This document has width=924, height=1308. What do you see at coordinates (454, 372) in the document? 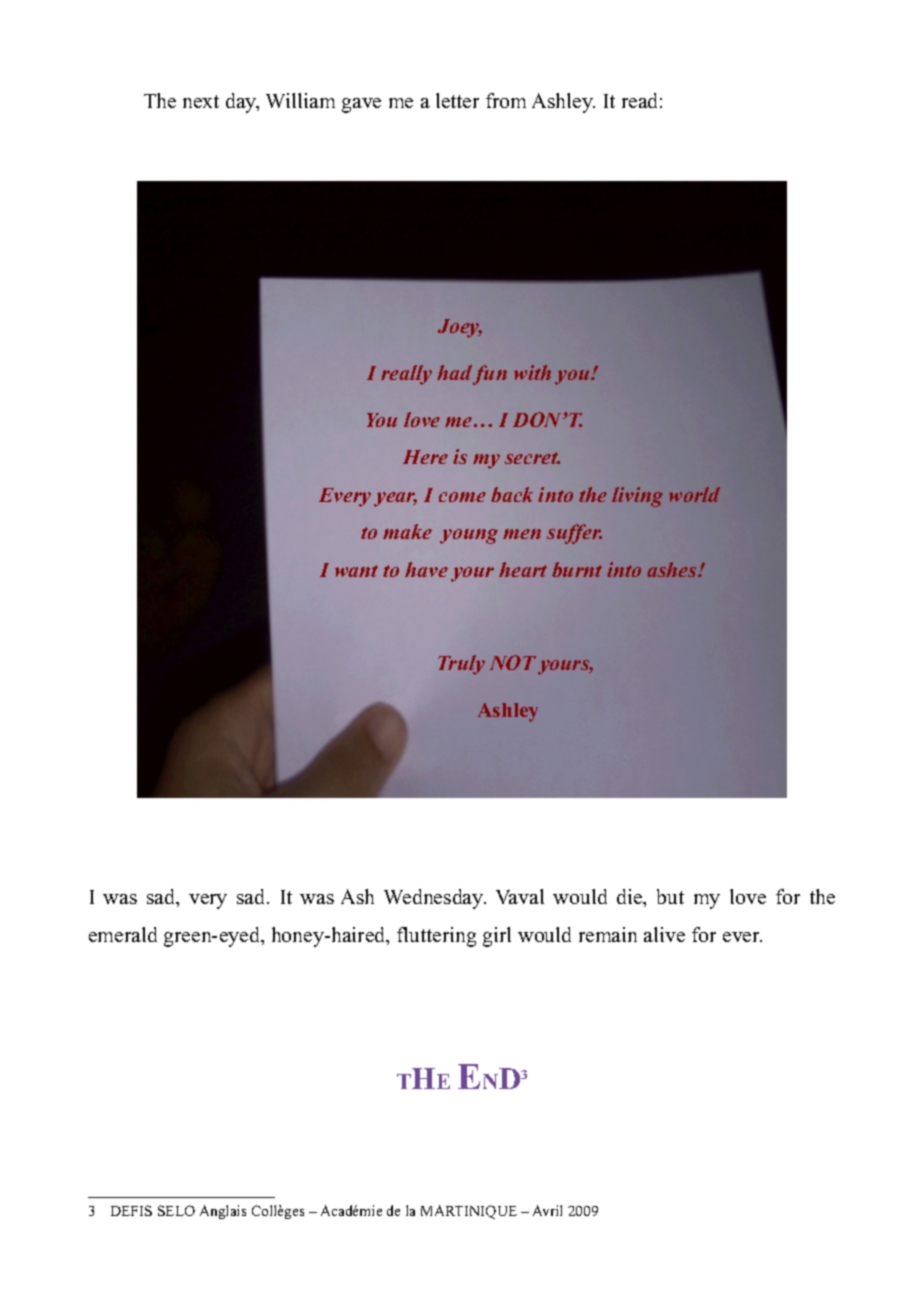
I see `had` at bounding box center [454, 372].
